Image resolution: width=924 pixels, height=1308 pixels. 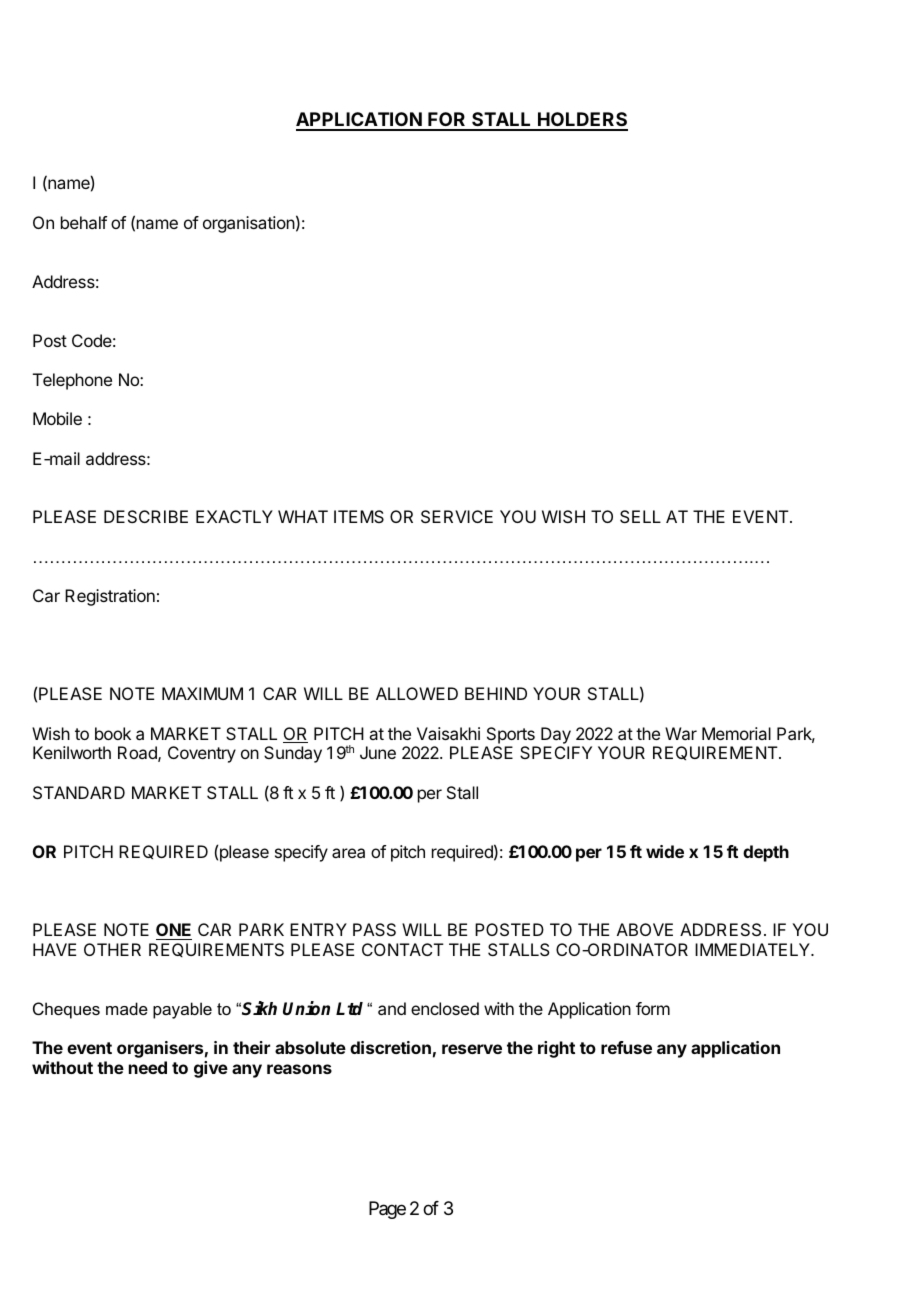 What do you see at coordinates (148, 1067) in the page?
I see `need` at bounding box center [148, 1067].
